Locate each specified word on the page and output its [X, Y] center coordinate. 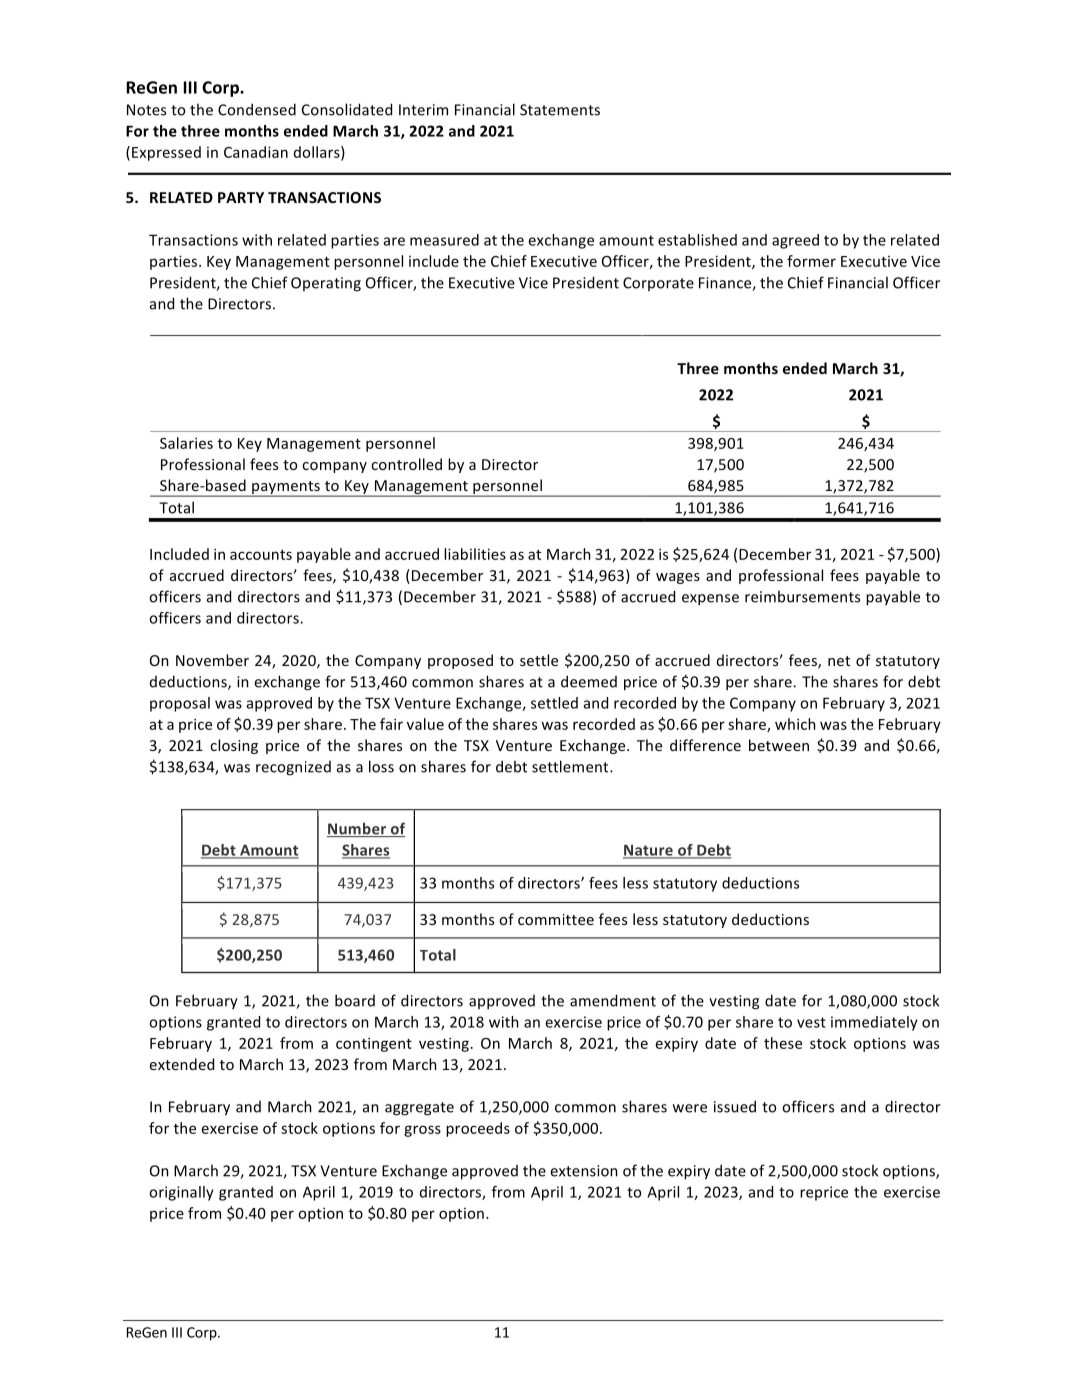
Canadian [256, 152]
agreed [795, 241]
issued [735, 1106]
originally [181, 1193]
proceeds [478, 1129]
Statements [560, 110]
